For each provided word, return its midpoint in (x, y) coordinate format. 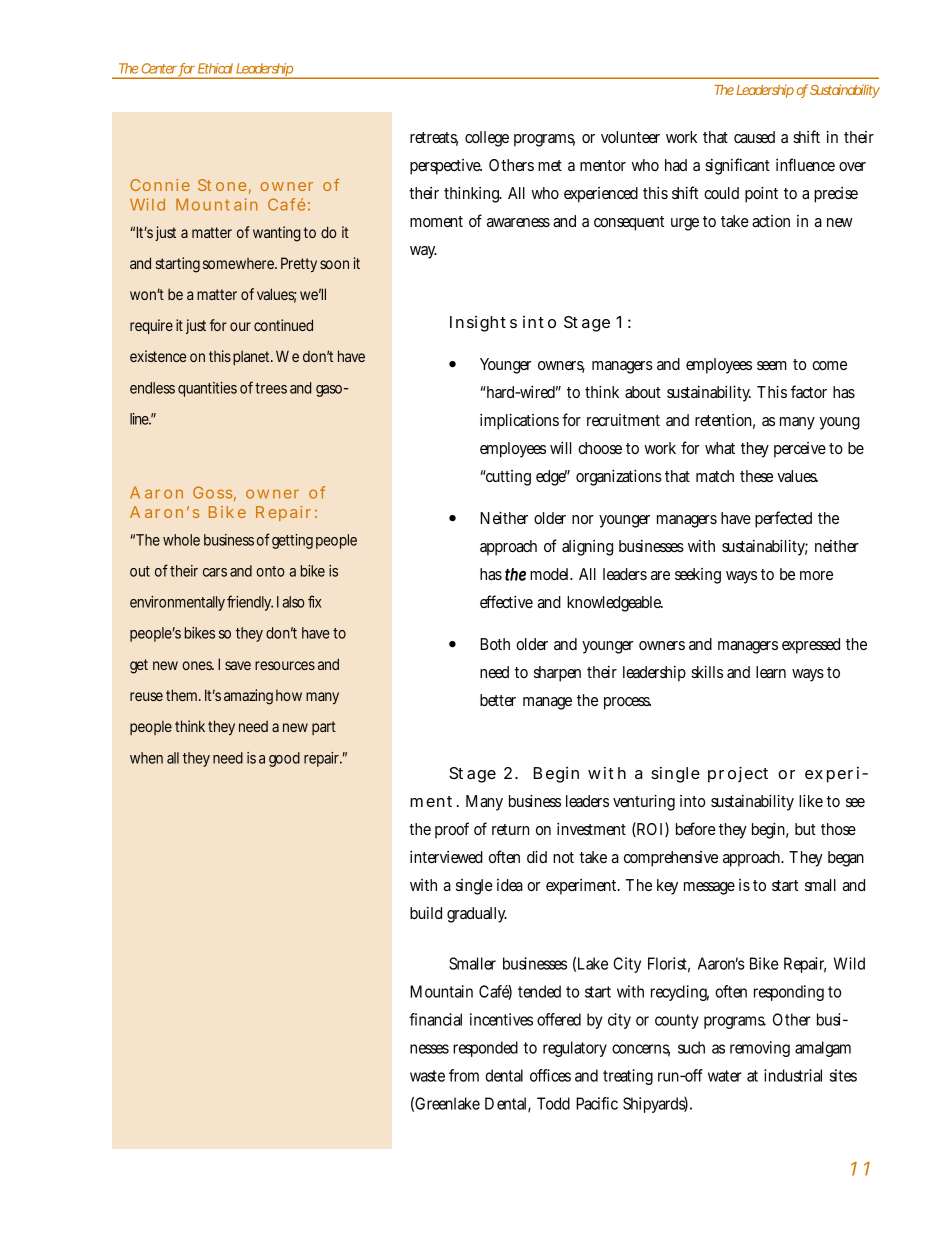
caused (754, 137)
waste (427, 1076)
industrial (793, 1075)
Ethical (215, 68)
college (487, 139)
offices (550, 1075)
